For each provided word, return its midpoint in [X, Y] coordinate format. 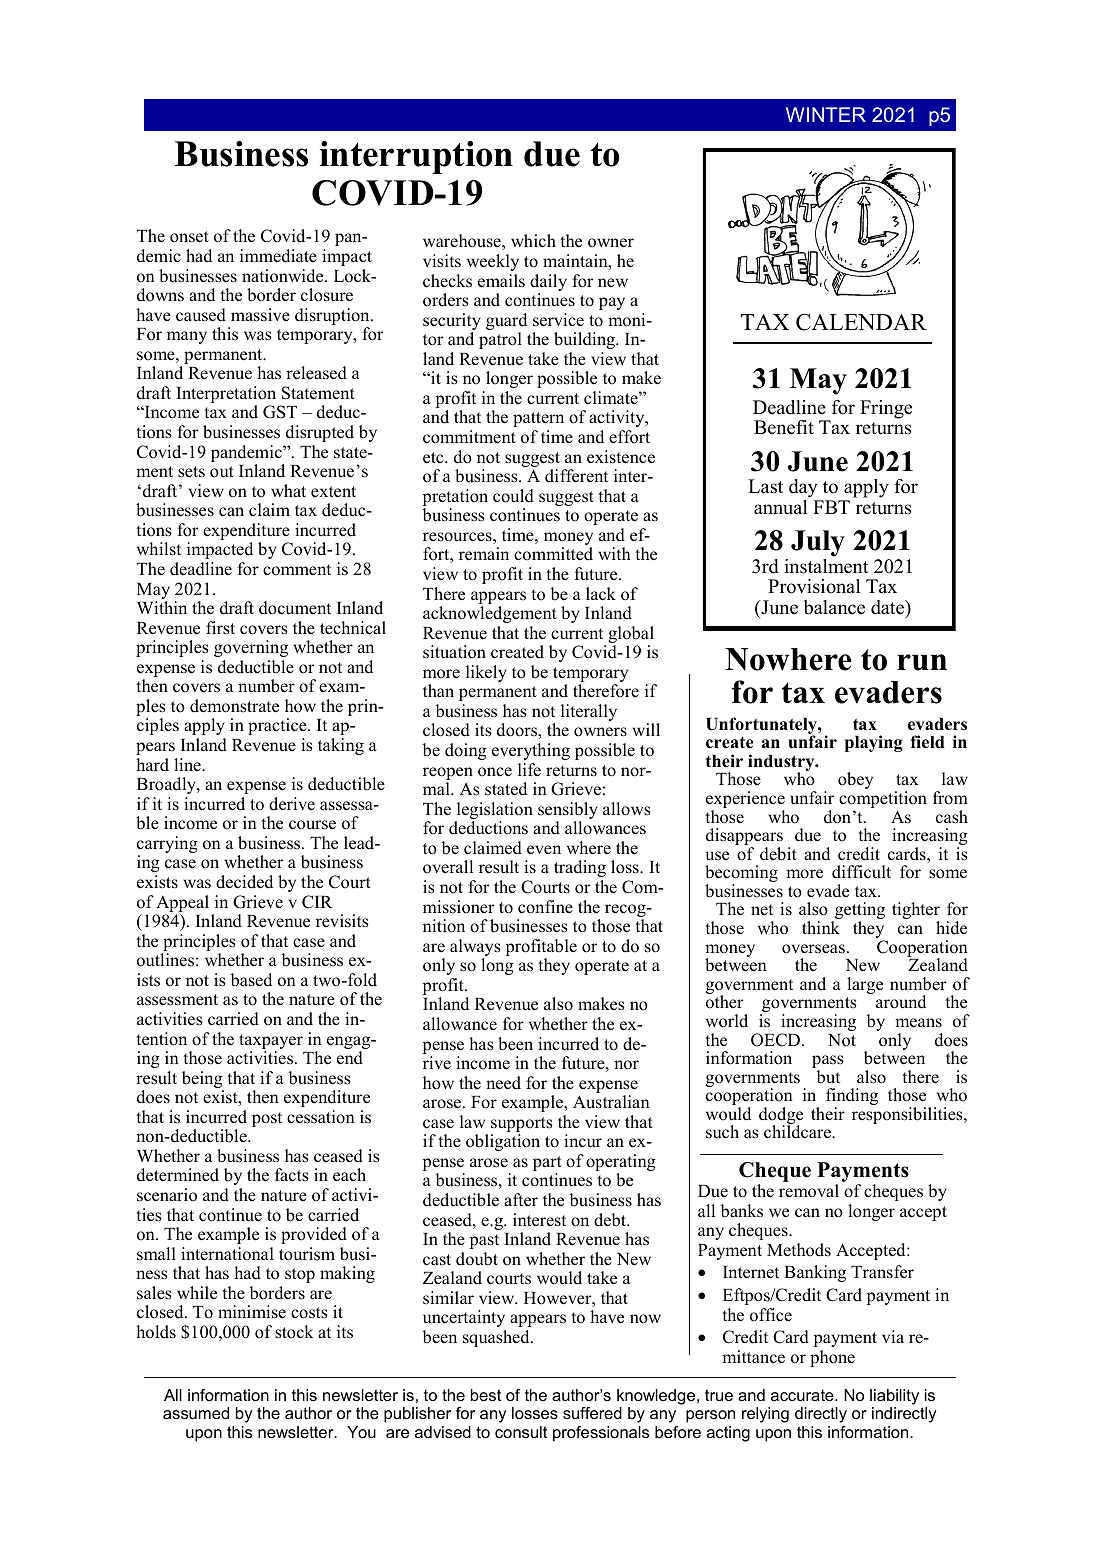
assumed [196, 1413]
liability [894, 1398]
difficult [861, 872]
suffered [592, 1413]
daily [548, 282]
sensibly [568, 810]
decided [244, 882]
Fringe [886, 409]
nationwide [284, 276]
